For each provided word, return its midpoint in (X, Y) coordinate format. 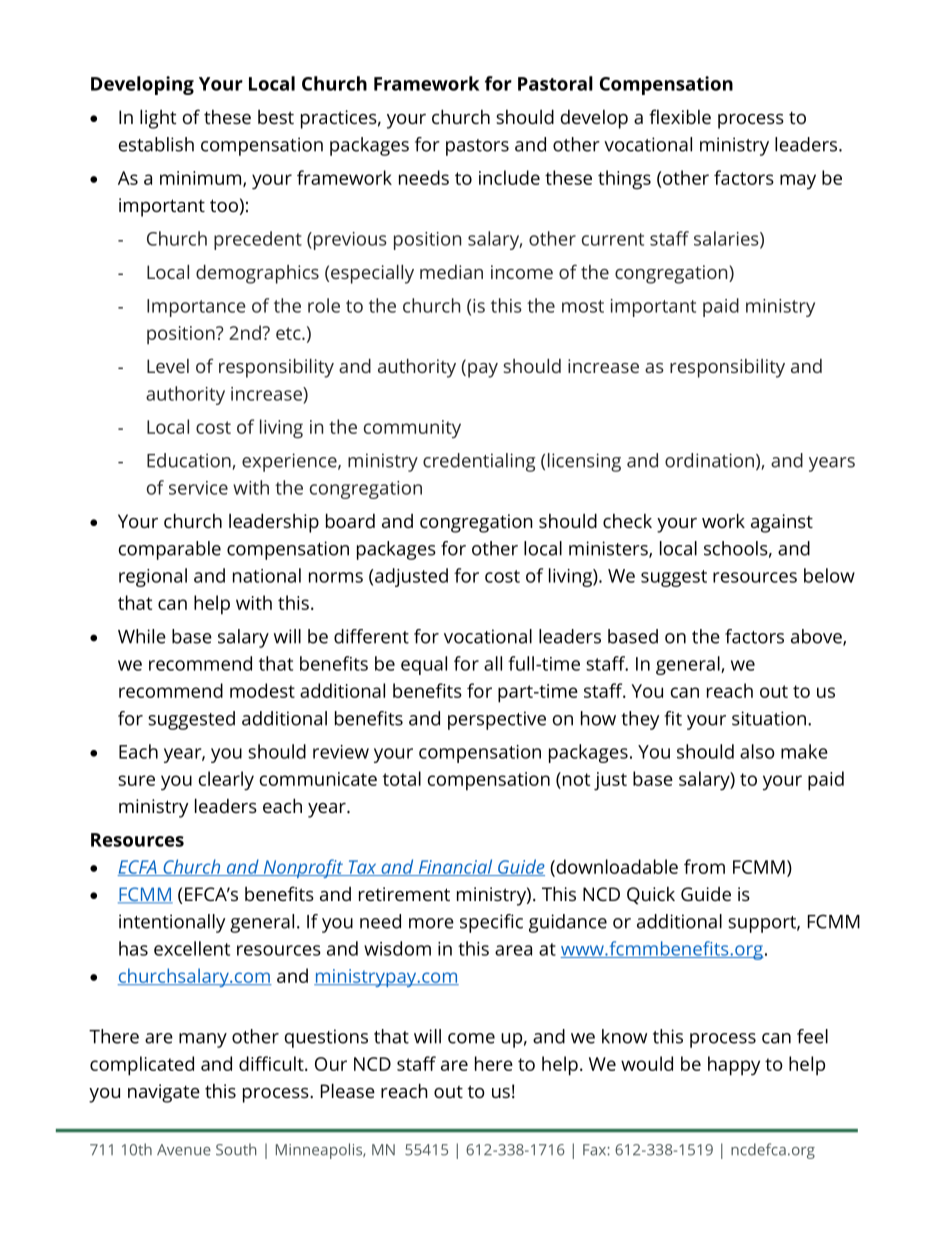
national (267, 575)
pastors (477, 147)
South (236, 1149)
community (412, 429)
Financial (455, 867)
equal (424, 665)
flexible (680, 116)
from (704, 866)
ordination (709, 460)
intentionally (172, 923)
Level (168, 366)
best (276, 117)
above (817, 637)
